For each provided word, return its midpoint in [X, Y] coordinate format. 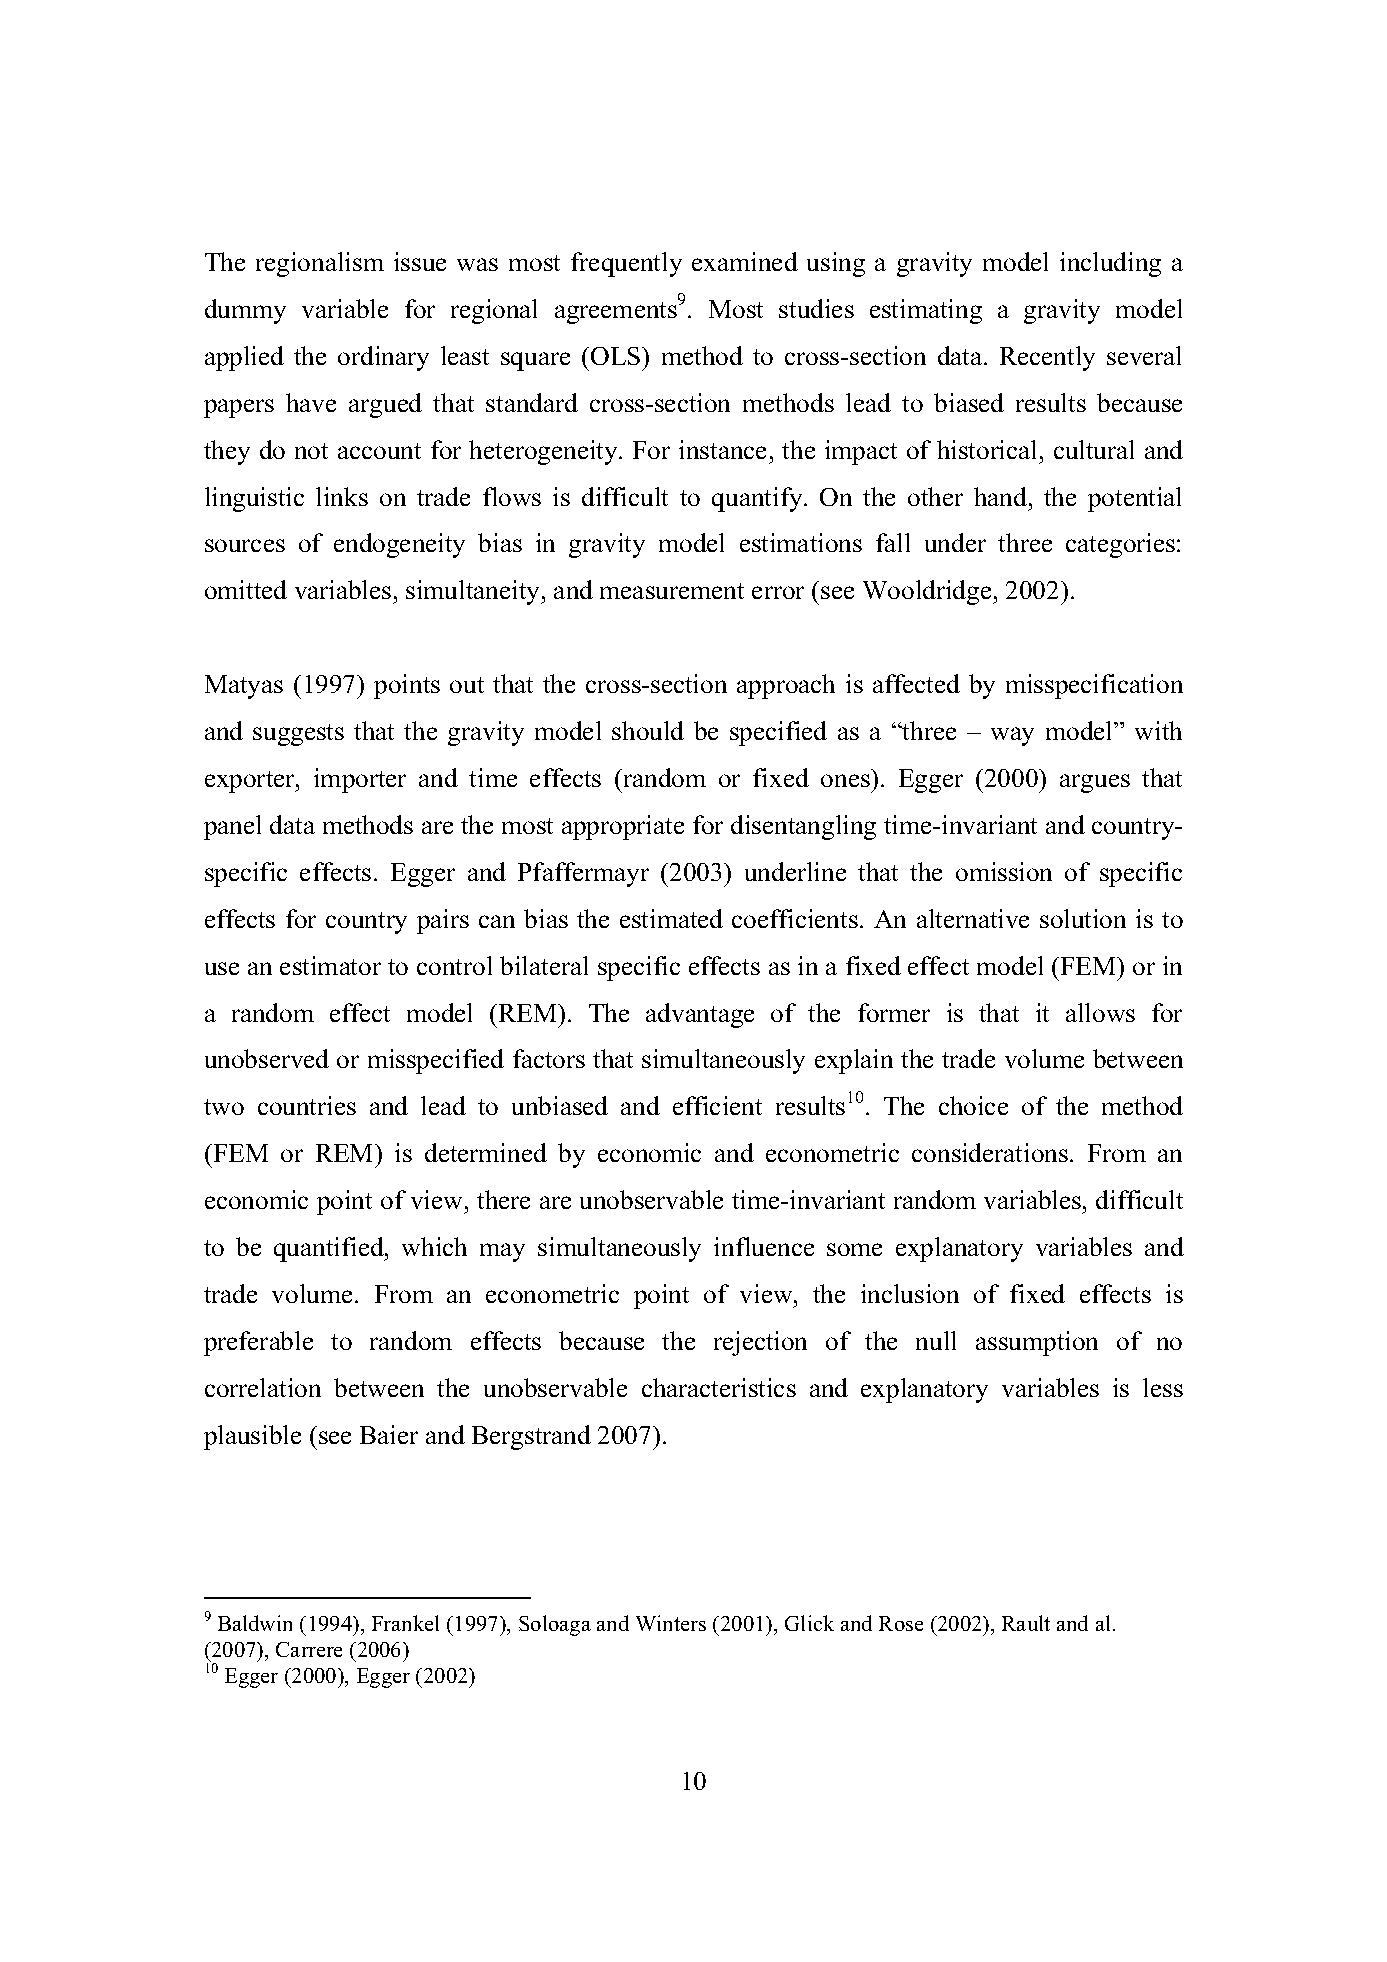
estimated [671, 918]
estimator [330, 965]
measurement [672, 591]
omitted [246, 589]
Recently [1047, 358]
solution [1083, 918]
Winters [671, 1623]
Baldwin [255, 1623]
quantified [330, 1249]
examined [745, 261]
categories [1122, 545]
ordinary [383, 358]
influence [764, 1246]
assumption [1037, 1343]
